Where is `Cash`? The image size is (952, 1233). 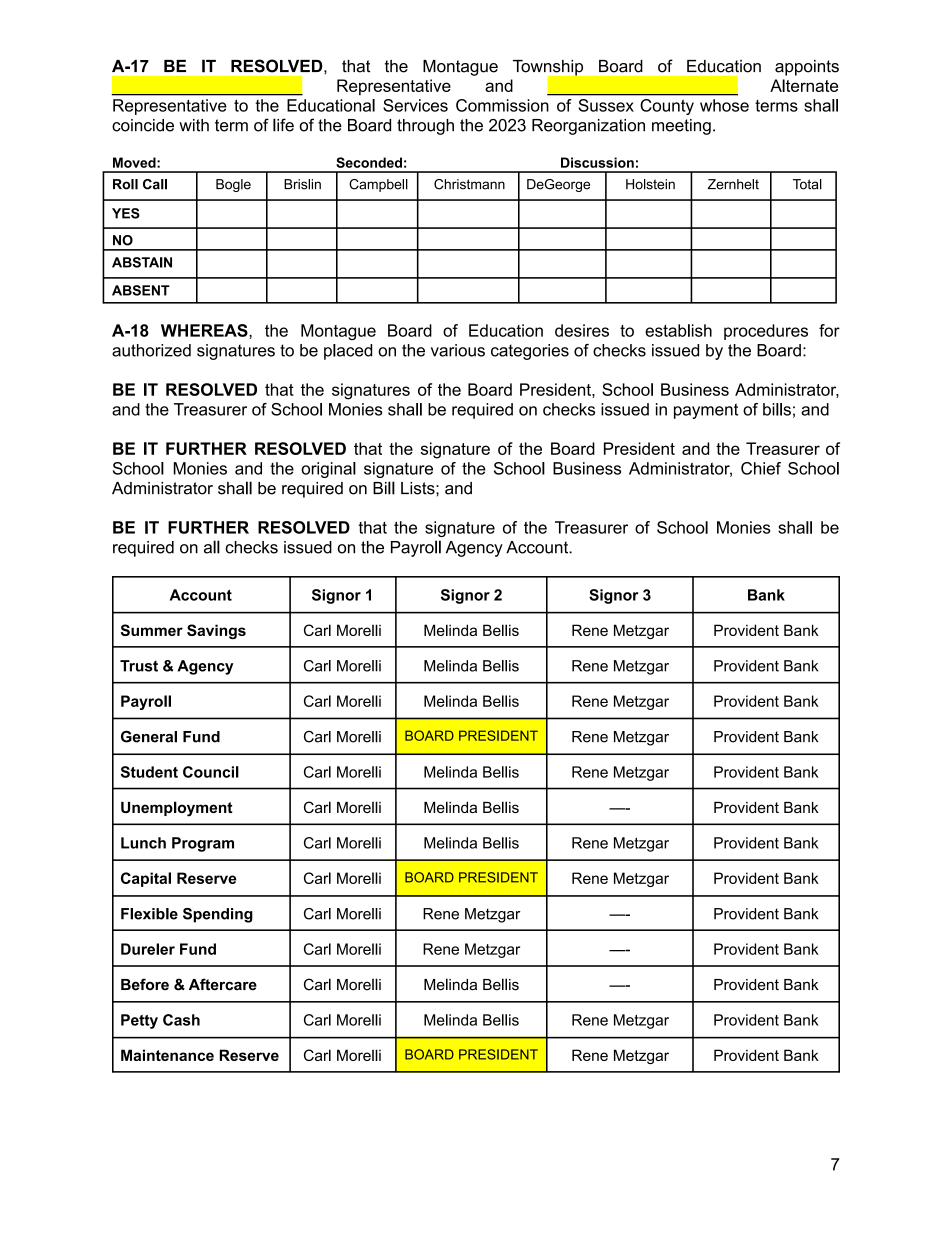
Cash is located at coordinates (181, 1020).
